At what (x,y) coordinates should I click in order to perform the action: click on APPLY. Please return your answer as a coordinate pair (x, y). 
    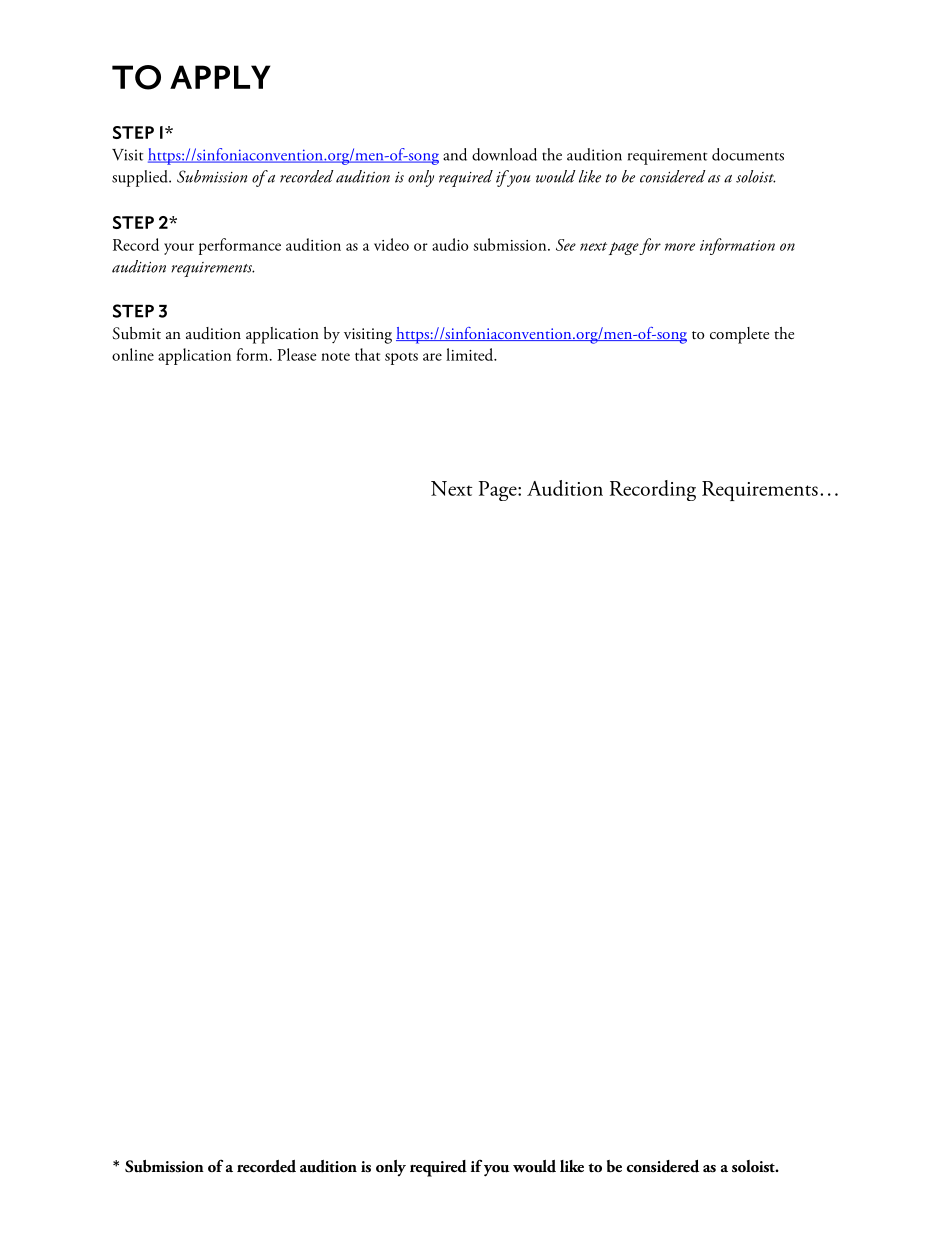
    Looking at the image, I should click on (220, 77).
